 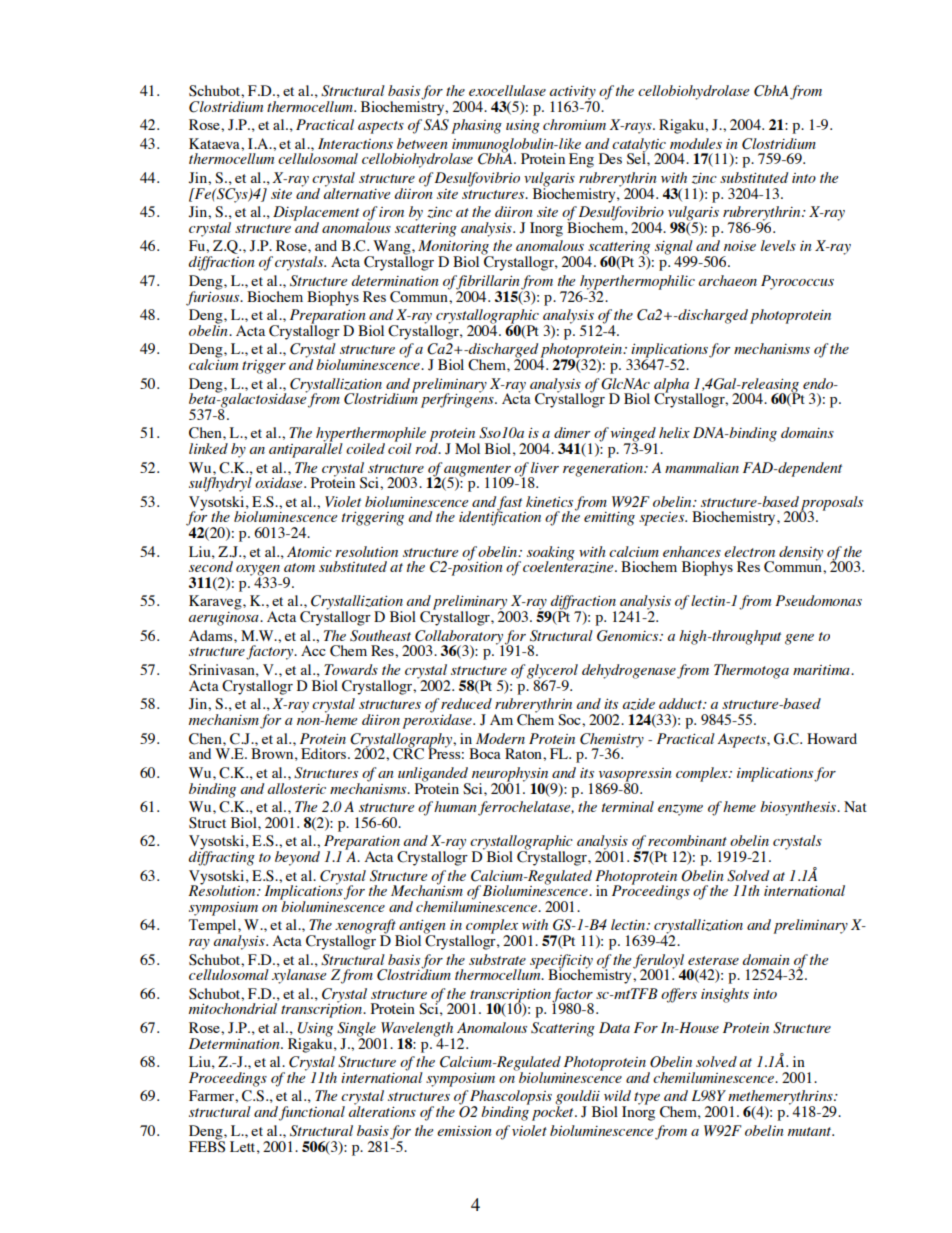 What do you see at coordinates (312, 1113) in the screenshot?
I see `functional` at bounding box center [312, 1113].
